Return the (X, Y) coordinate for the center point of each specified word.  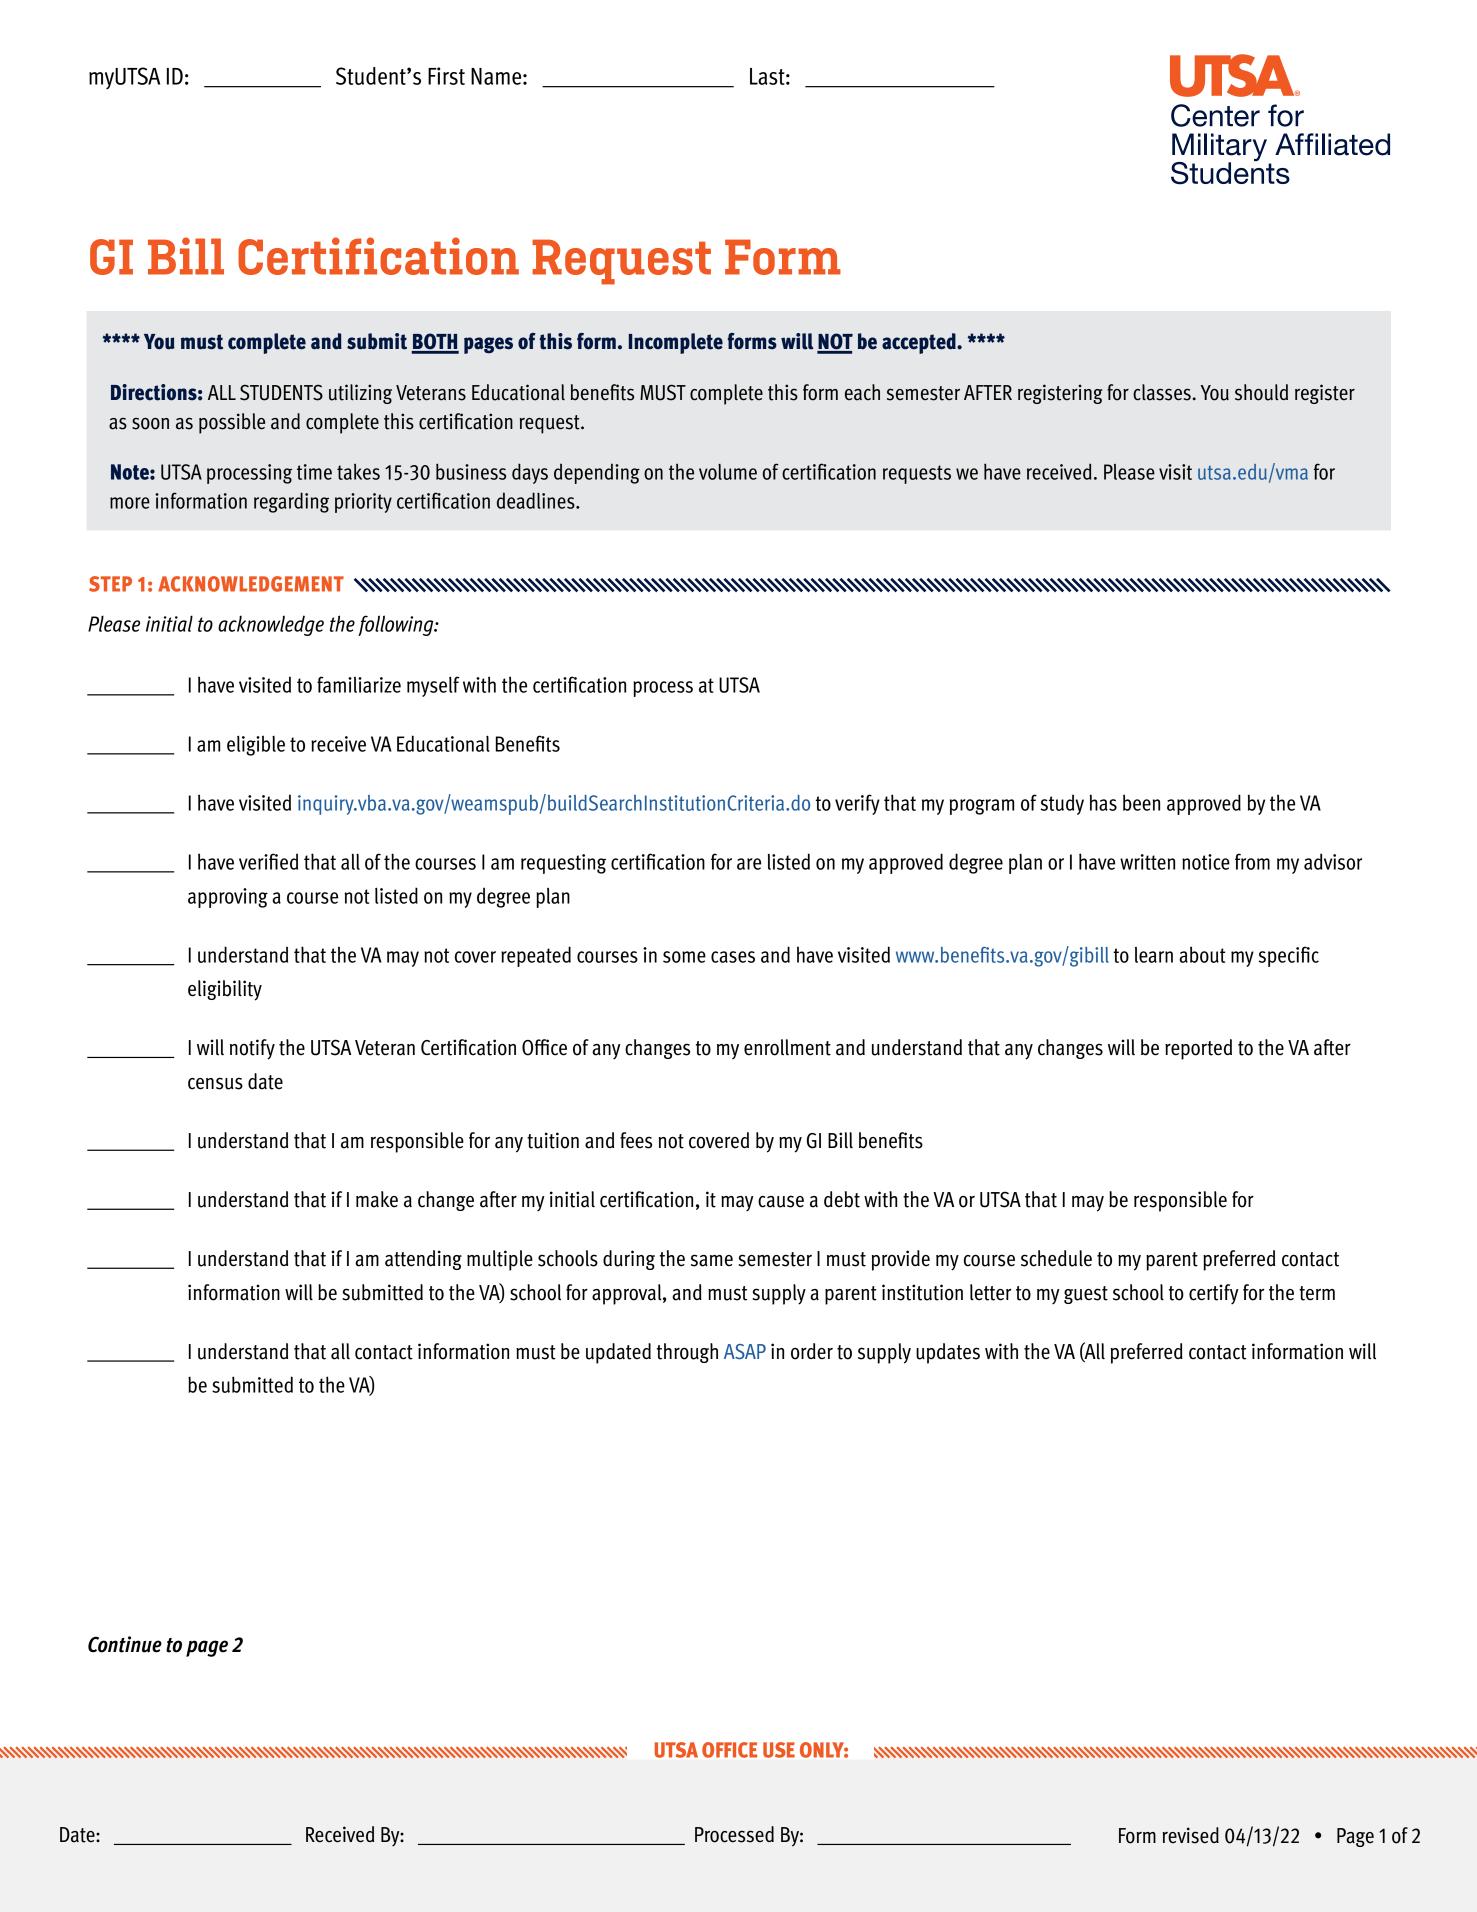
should (1261, 392)
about (1202, 954)
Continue (125, 1644)
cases (733, 957)
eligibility (225, 990)
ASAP (745, 1351)
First (446, 76)
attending (423, 1260)
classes (1162, 392)
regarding (291, 502)
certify (1214, 1294)
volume (728, 472)
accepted (920, 343)
